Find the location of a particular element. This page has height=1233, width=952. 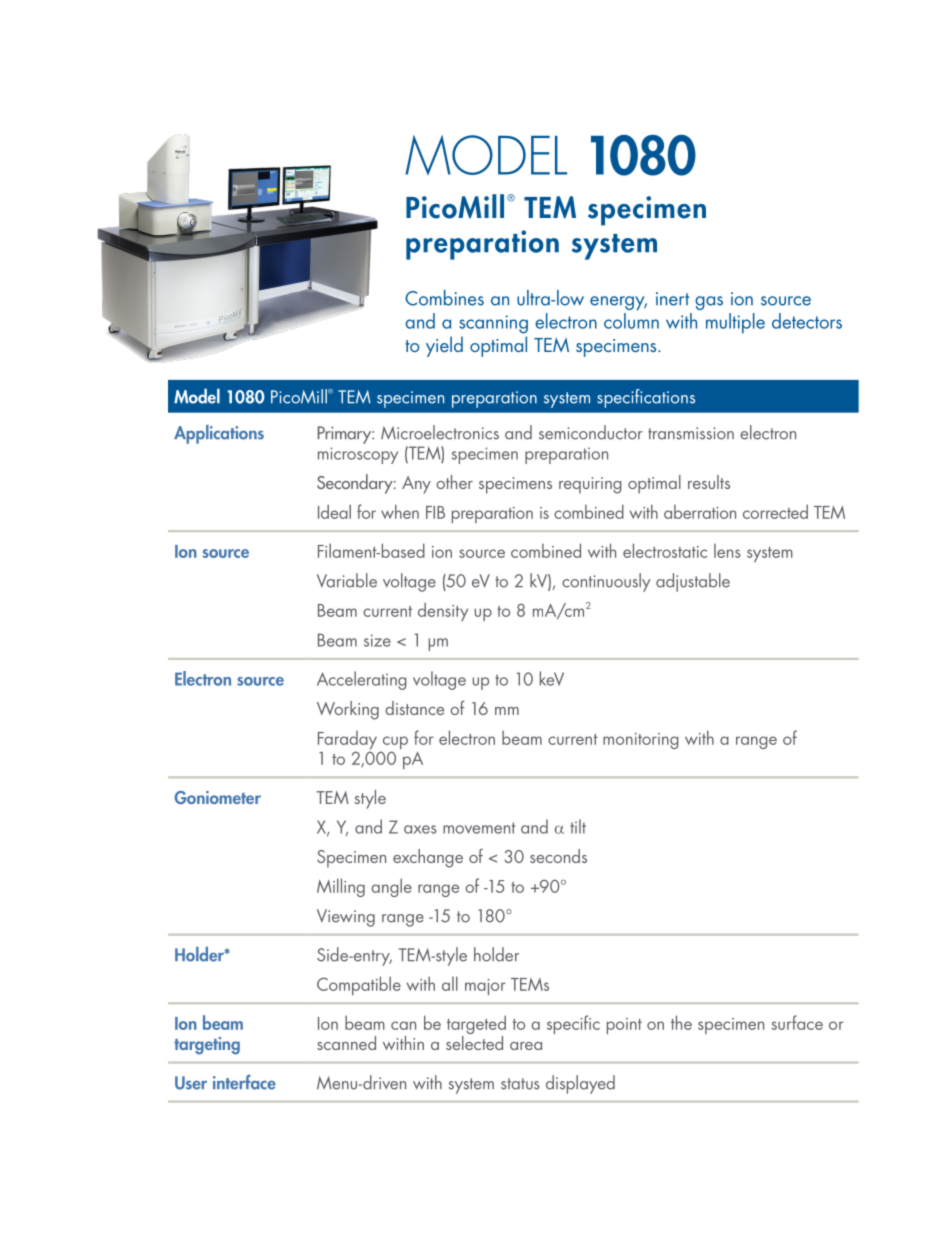

Applications is located at coordinates (219, 434).
